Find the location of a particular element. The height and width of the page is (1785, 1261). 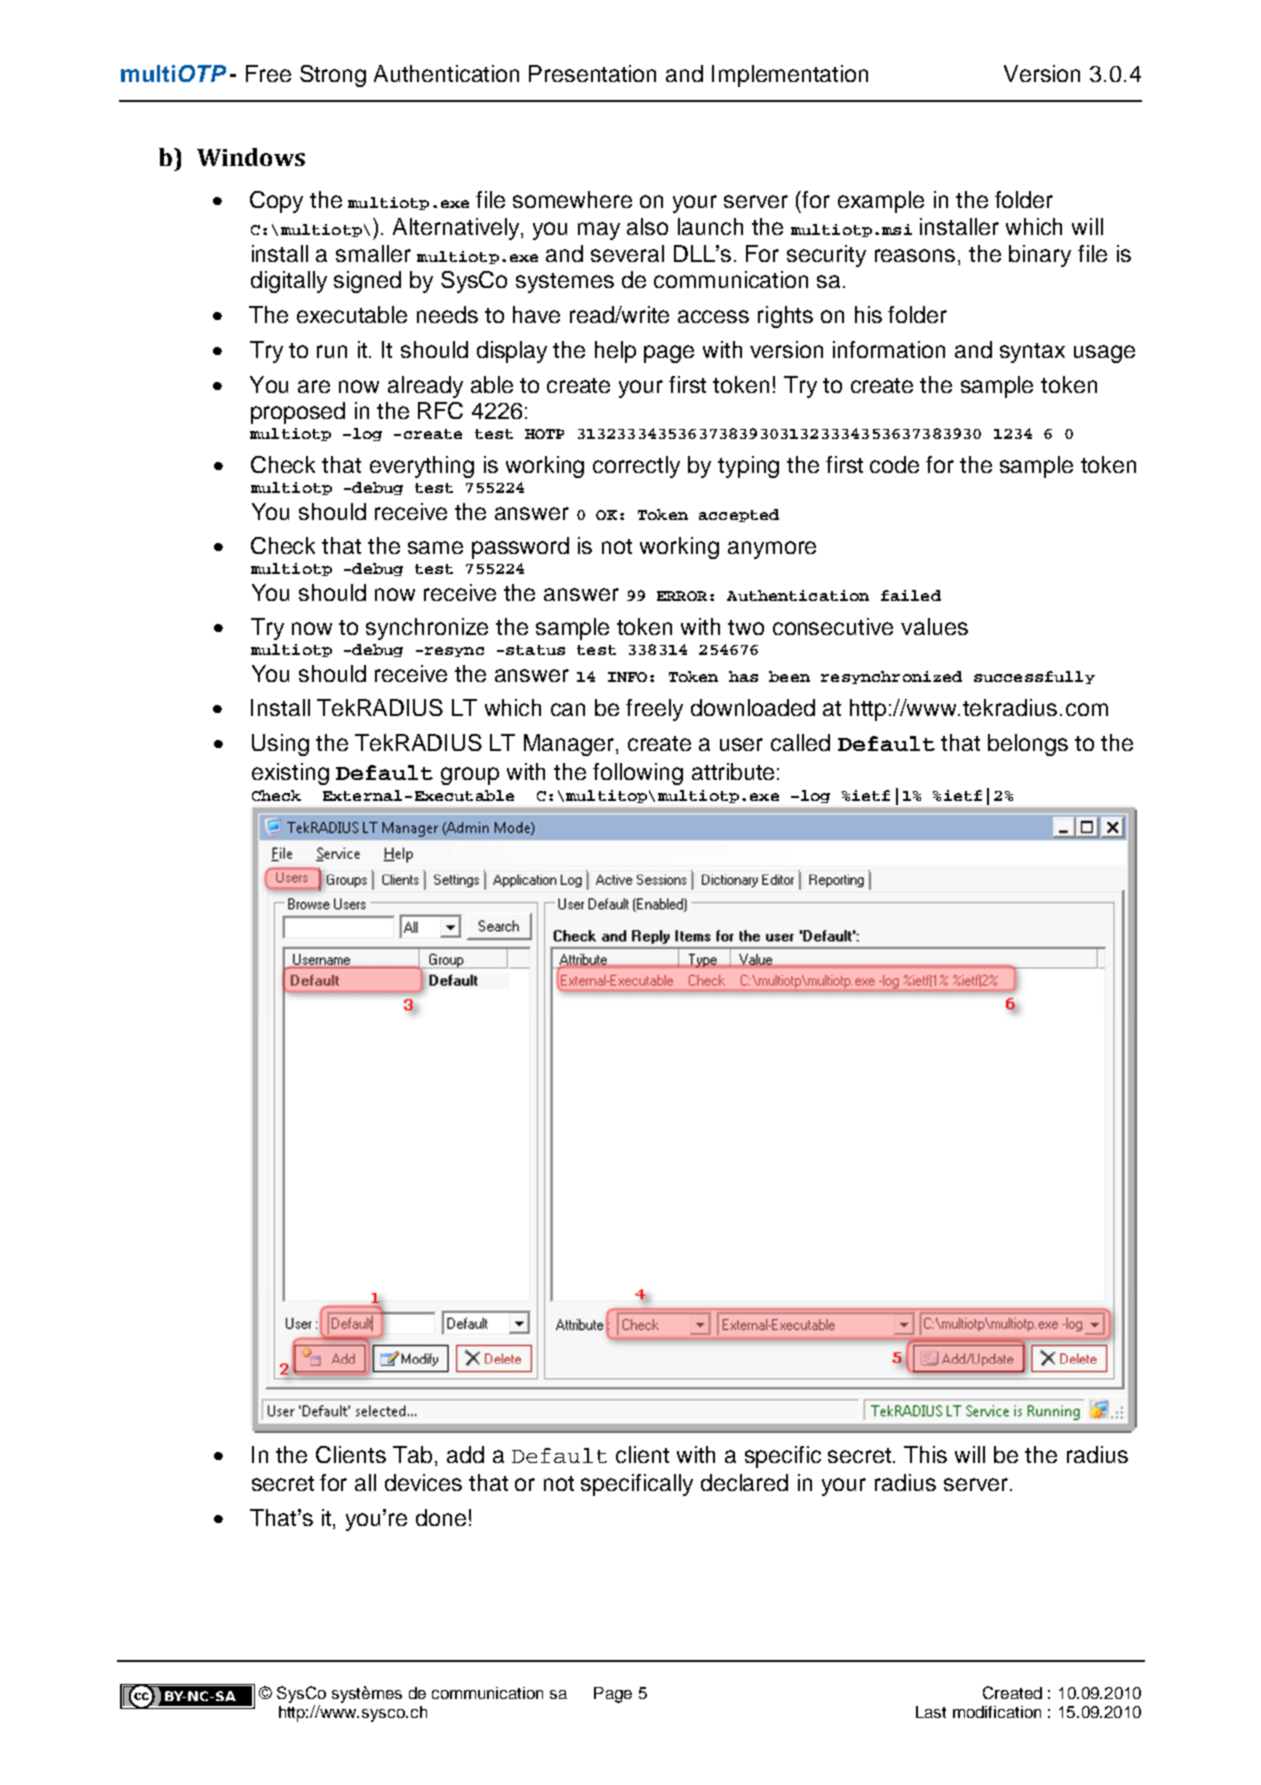

binary is located at coordinates (1040, 256).
